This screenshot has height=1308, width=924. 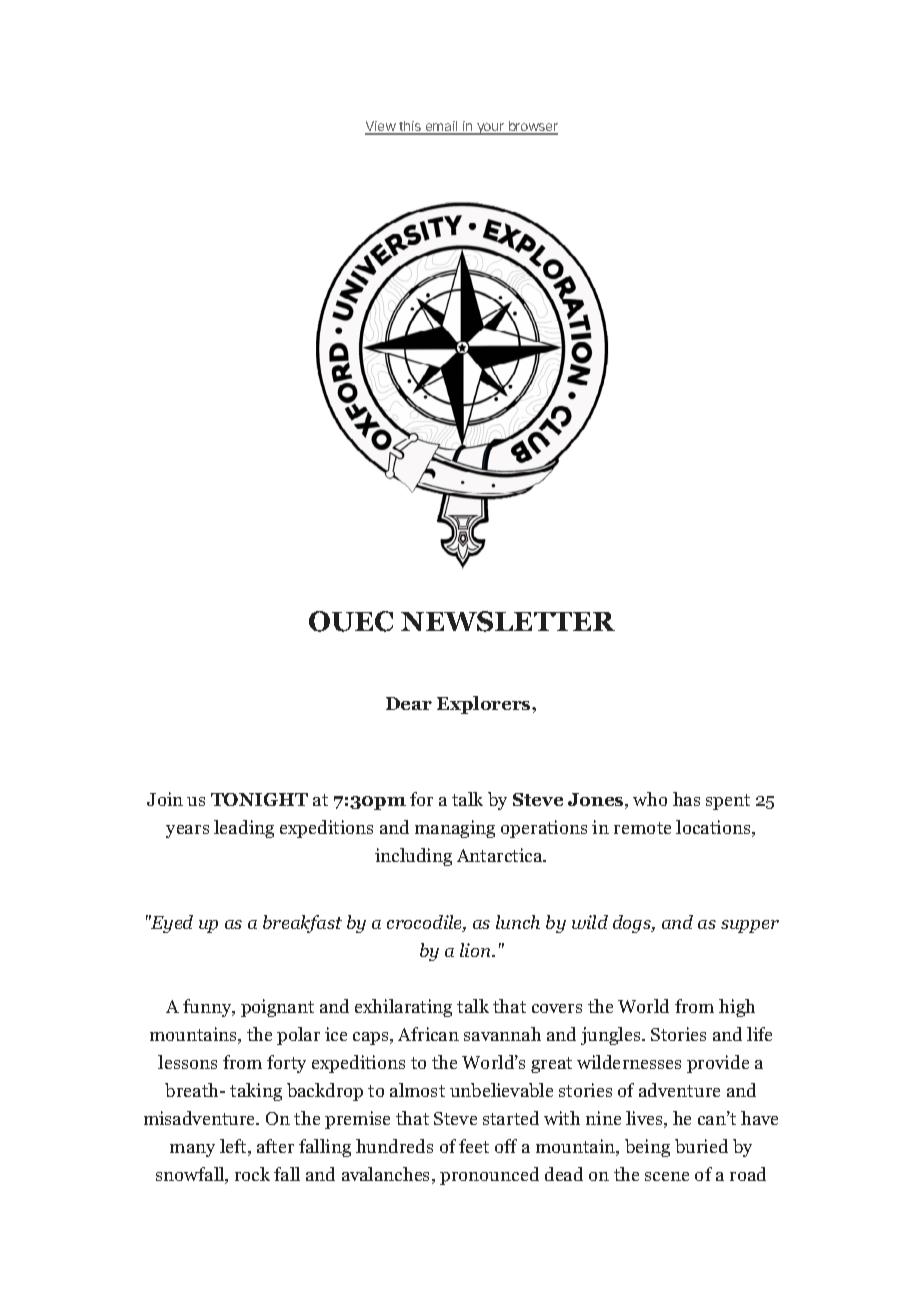 What do you see at coordinates (485, 705) in the screenshot?
I see `Explorers` at bounding box center [485, 705].
